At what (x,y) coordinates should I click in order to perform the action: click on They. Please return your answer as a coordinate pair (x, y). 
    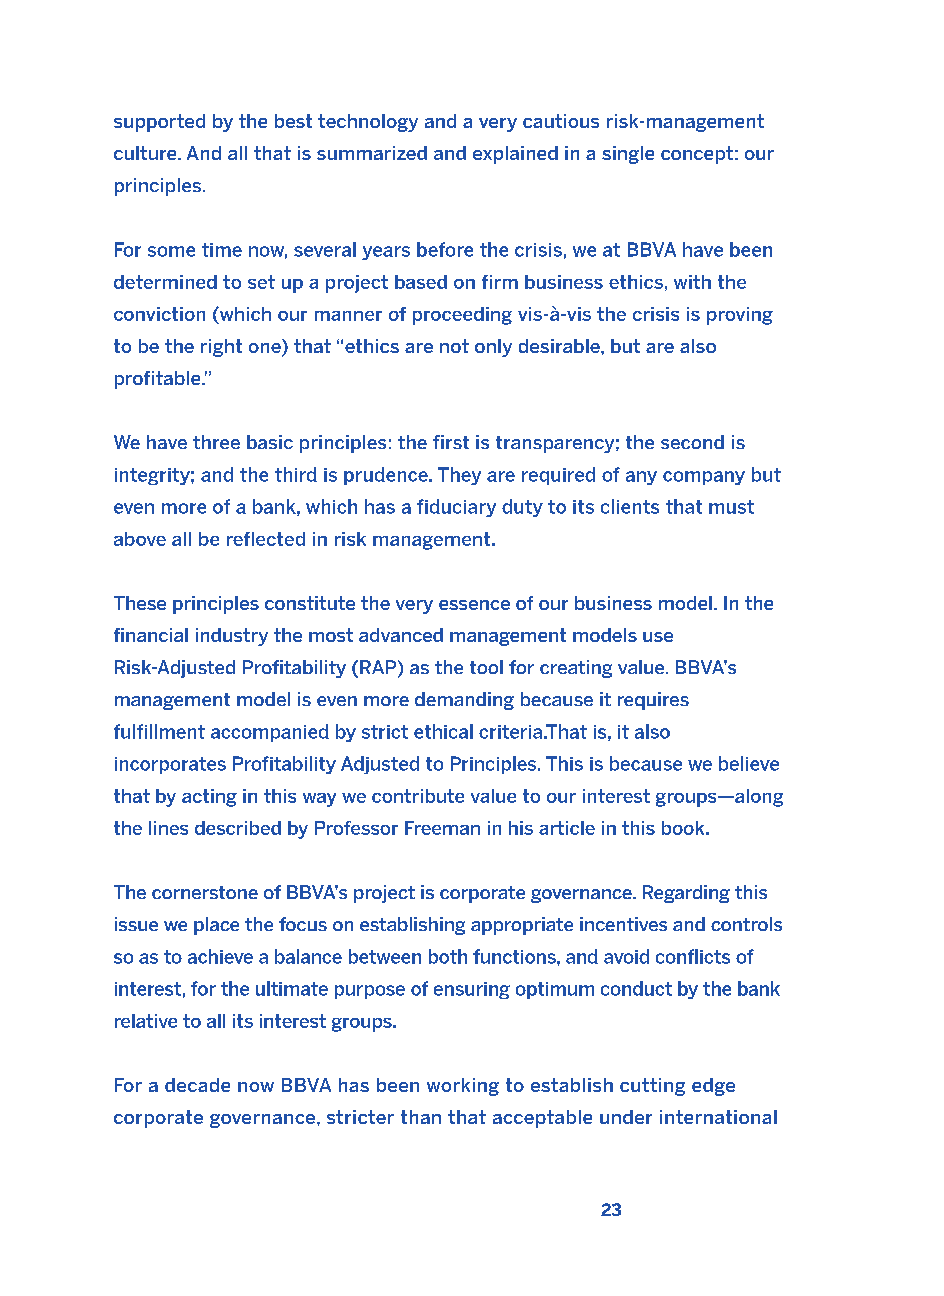
    Looking at the image, I should click on (459, 476).
